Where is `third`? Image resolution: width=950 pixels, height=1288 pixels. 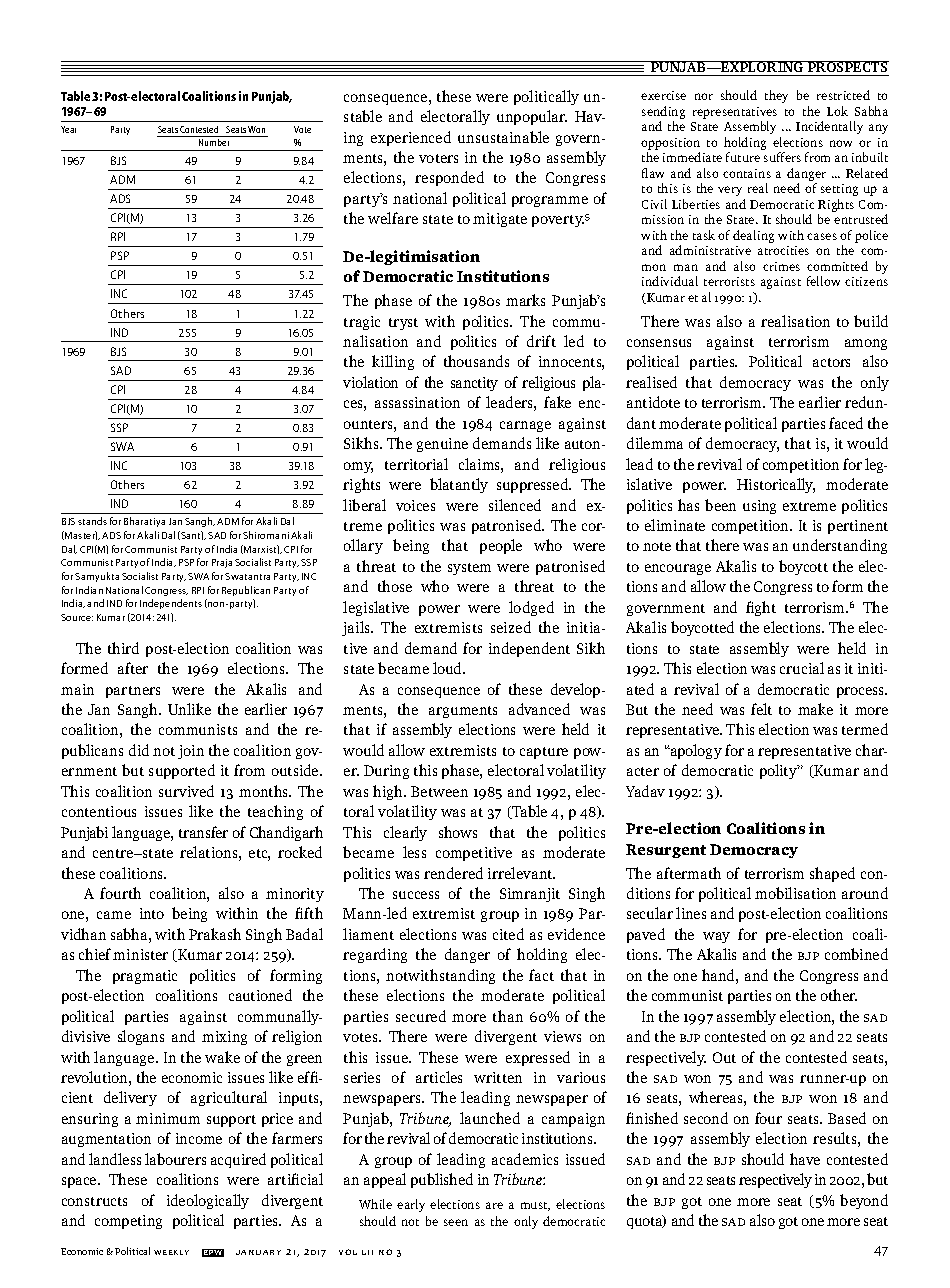 third is located at coordinates (123, 648).
